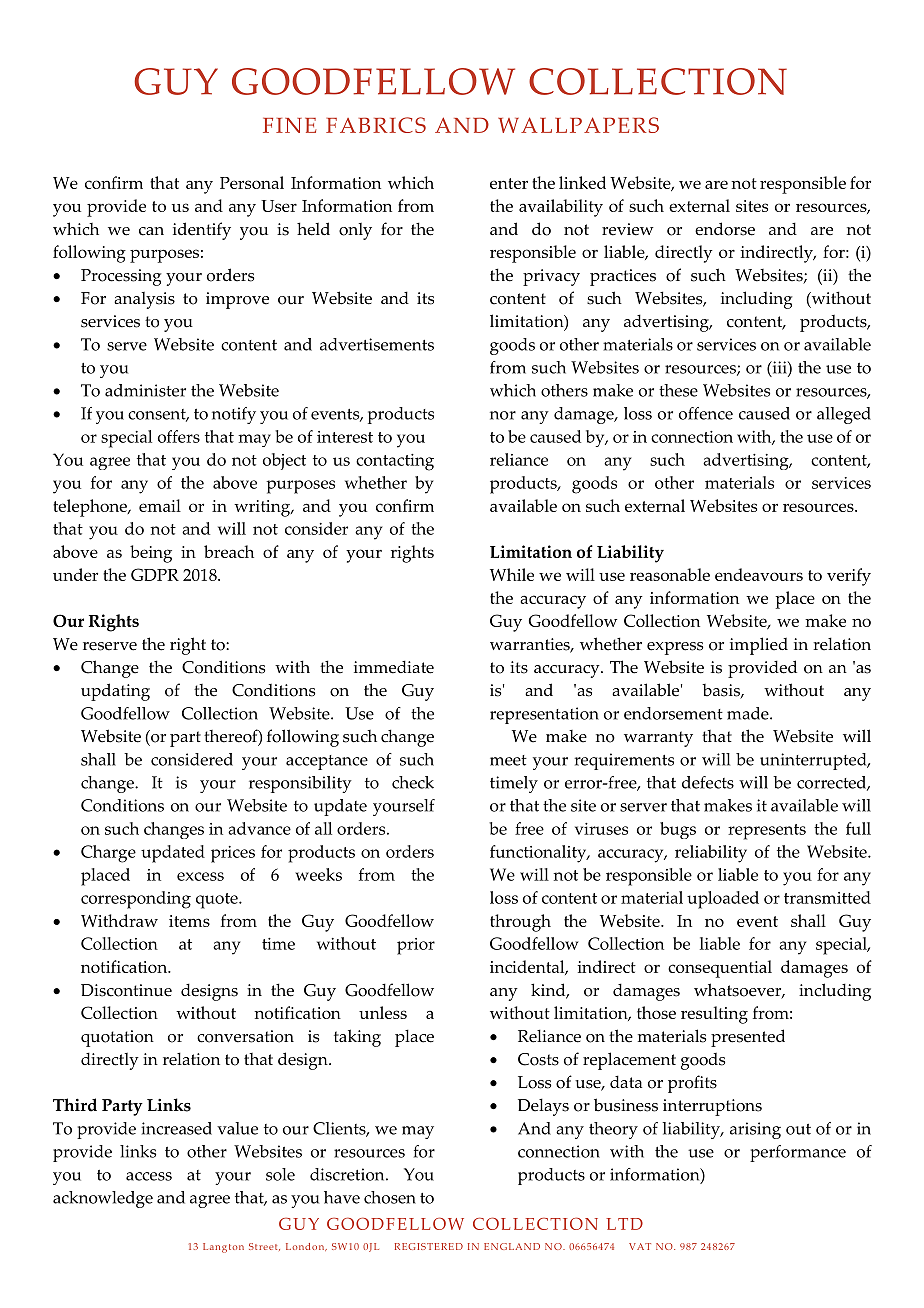  Describe the element at coordinates (149, 1176) in the document. I see `access` at that location.
